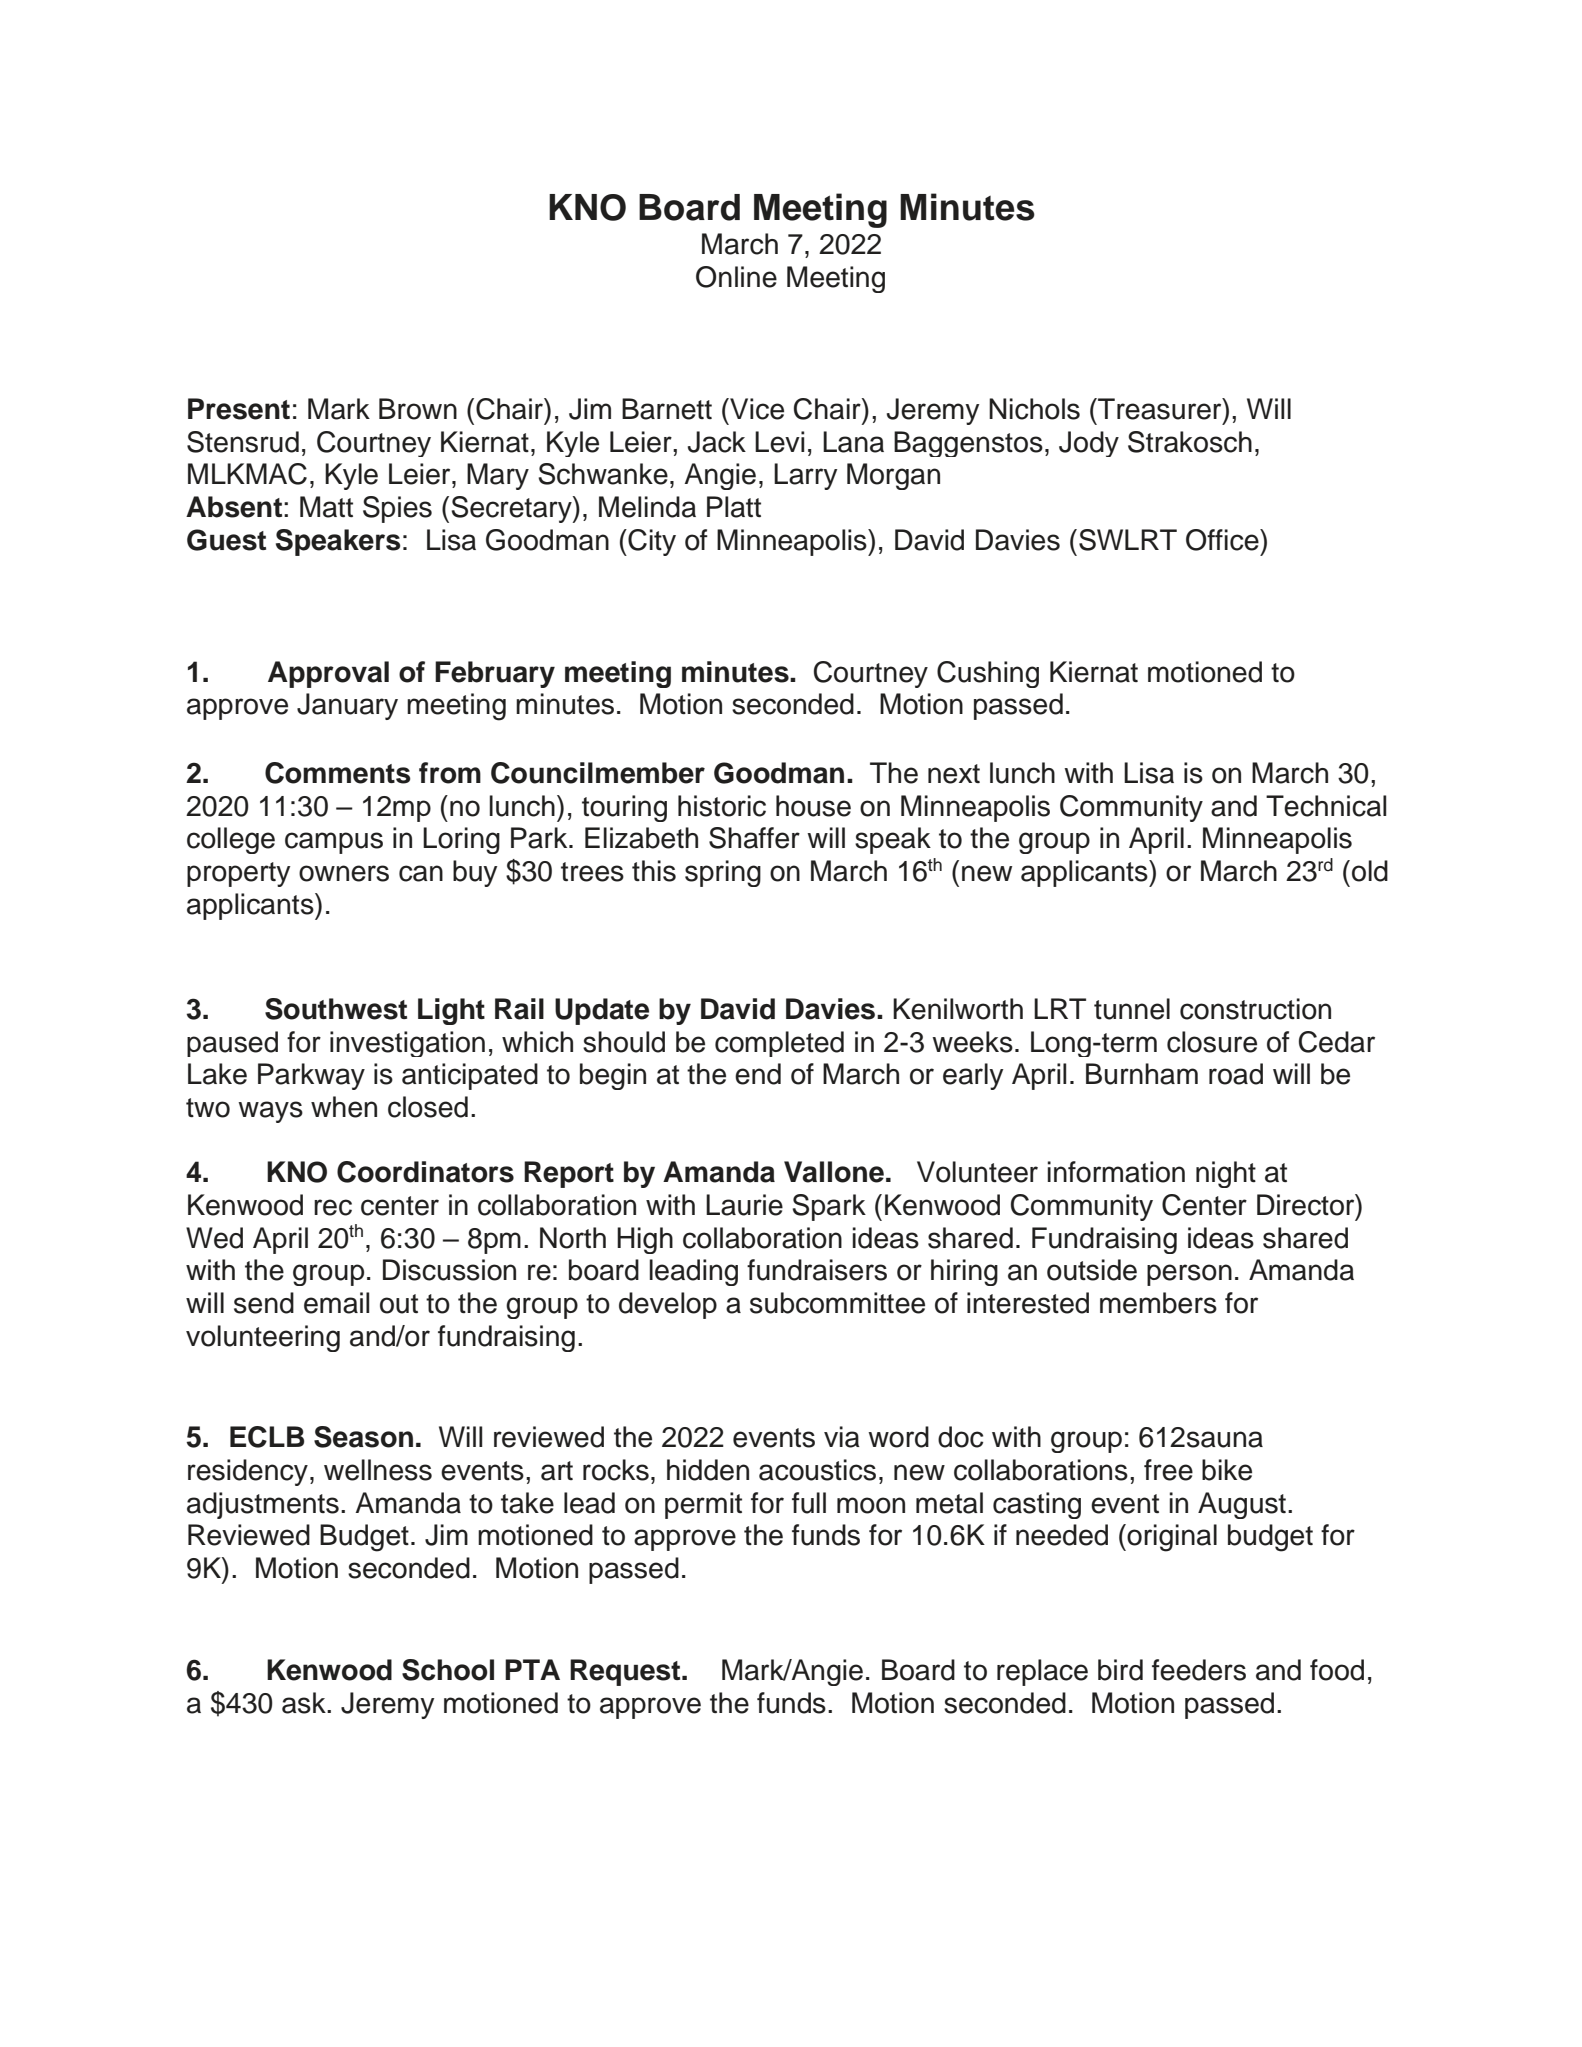 The image size is (1582, 2047). I want to click on members, so click(1158, 1303).
